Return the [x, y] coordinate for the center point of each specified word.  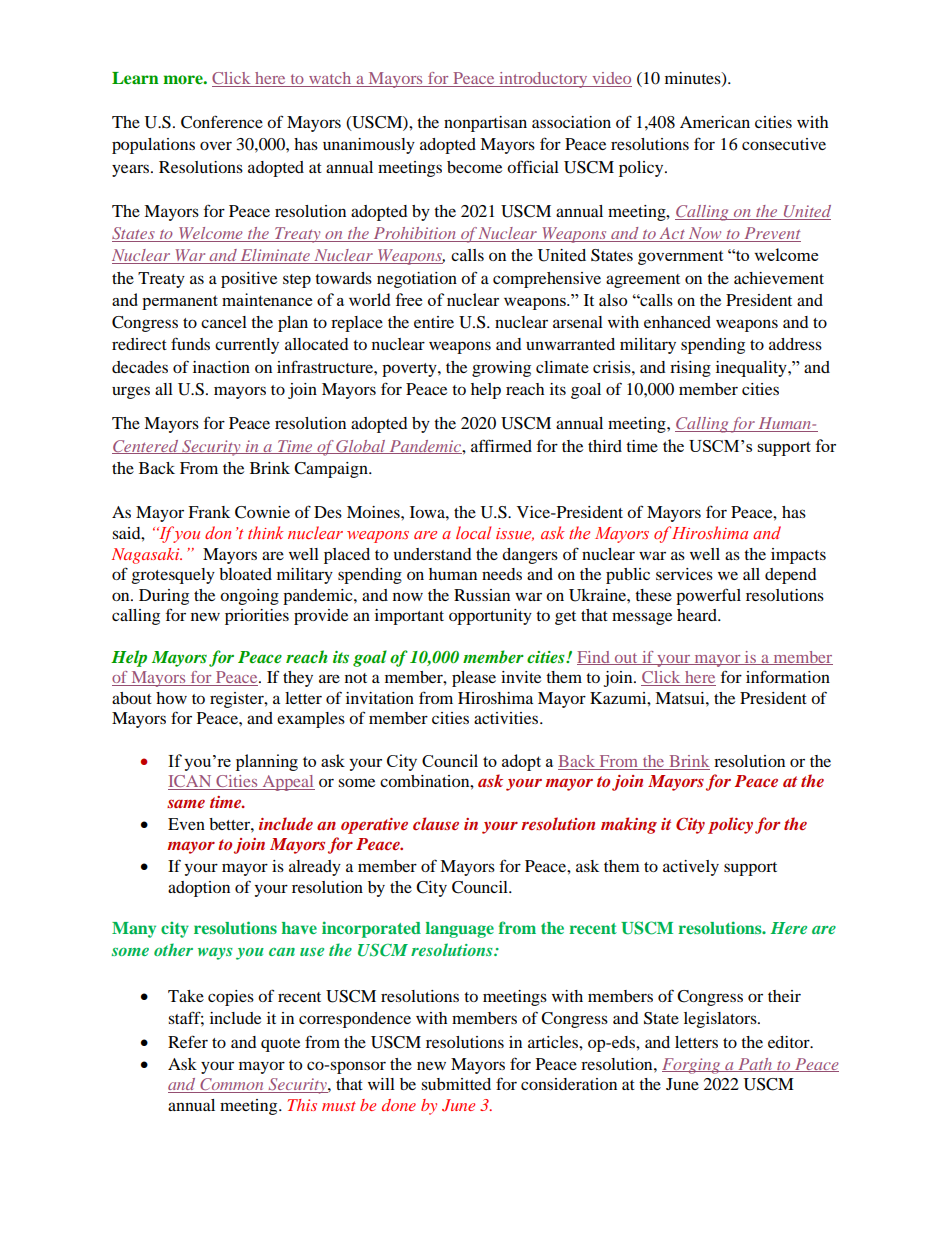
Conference [222, 122]
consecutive [784, 144]
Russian [482, 595]
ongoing [249, 597]
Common [232, 1085]
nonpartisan [485, 124]
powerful [708, 596]
